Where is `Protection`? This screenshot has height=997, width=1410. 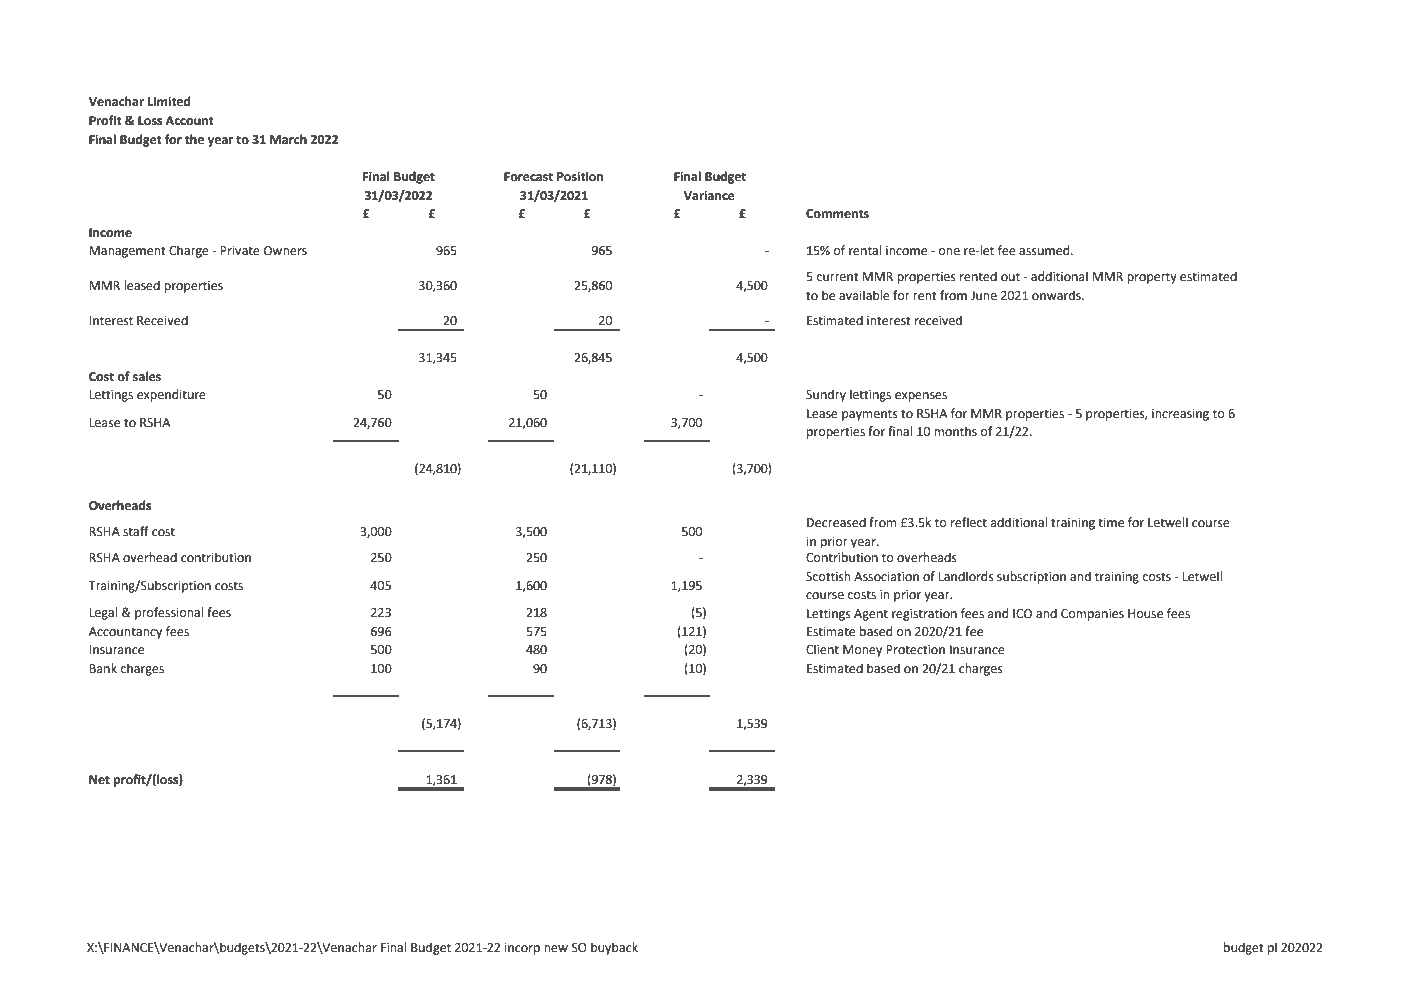
Protection is located at coordinates (915, 650).
